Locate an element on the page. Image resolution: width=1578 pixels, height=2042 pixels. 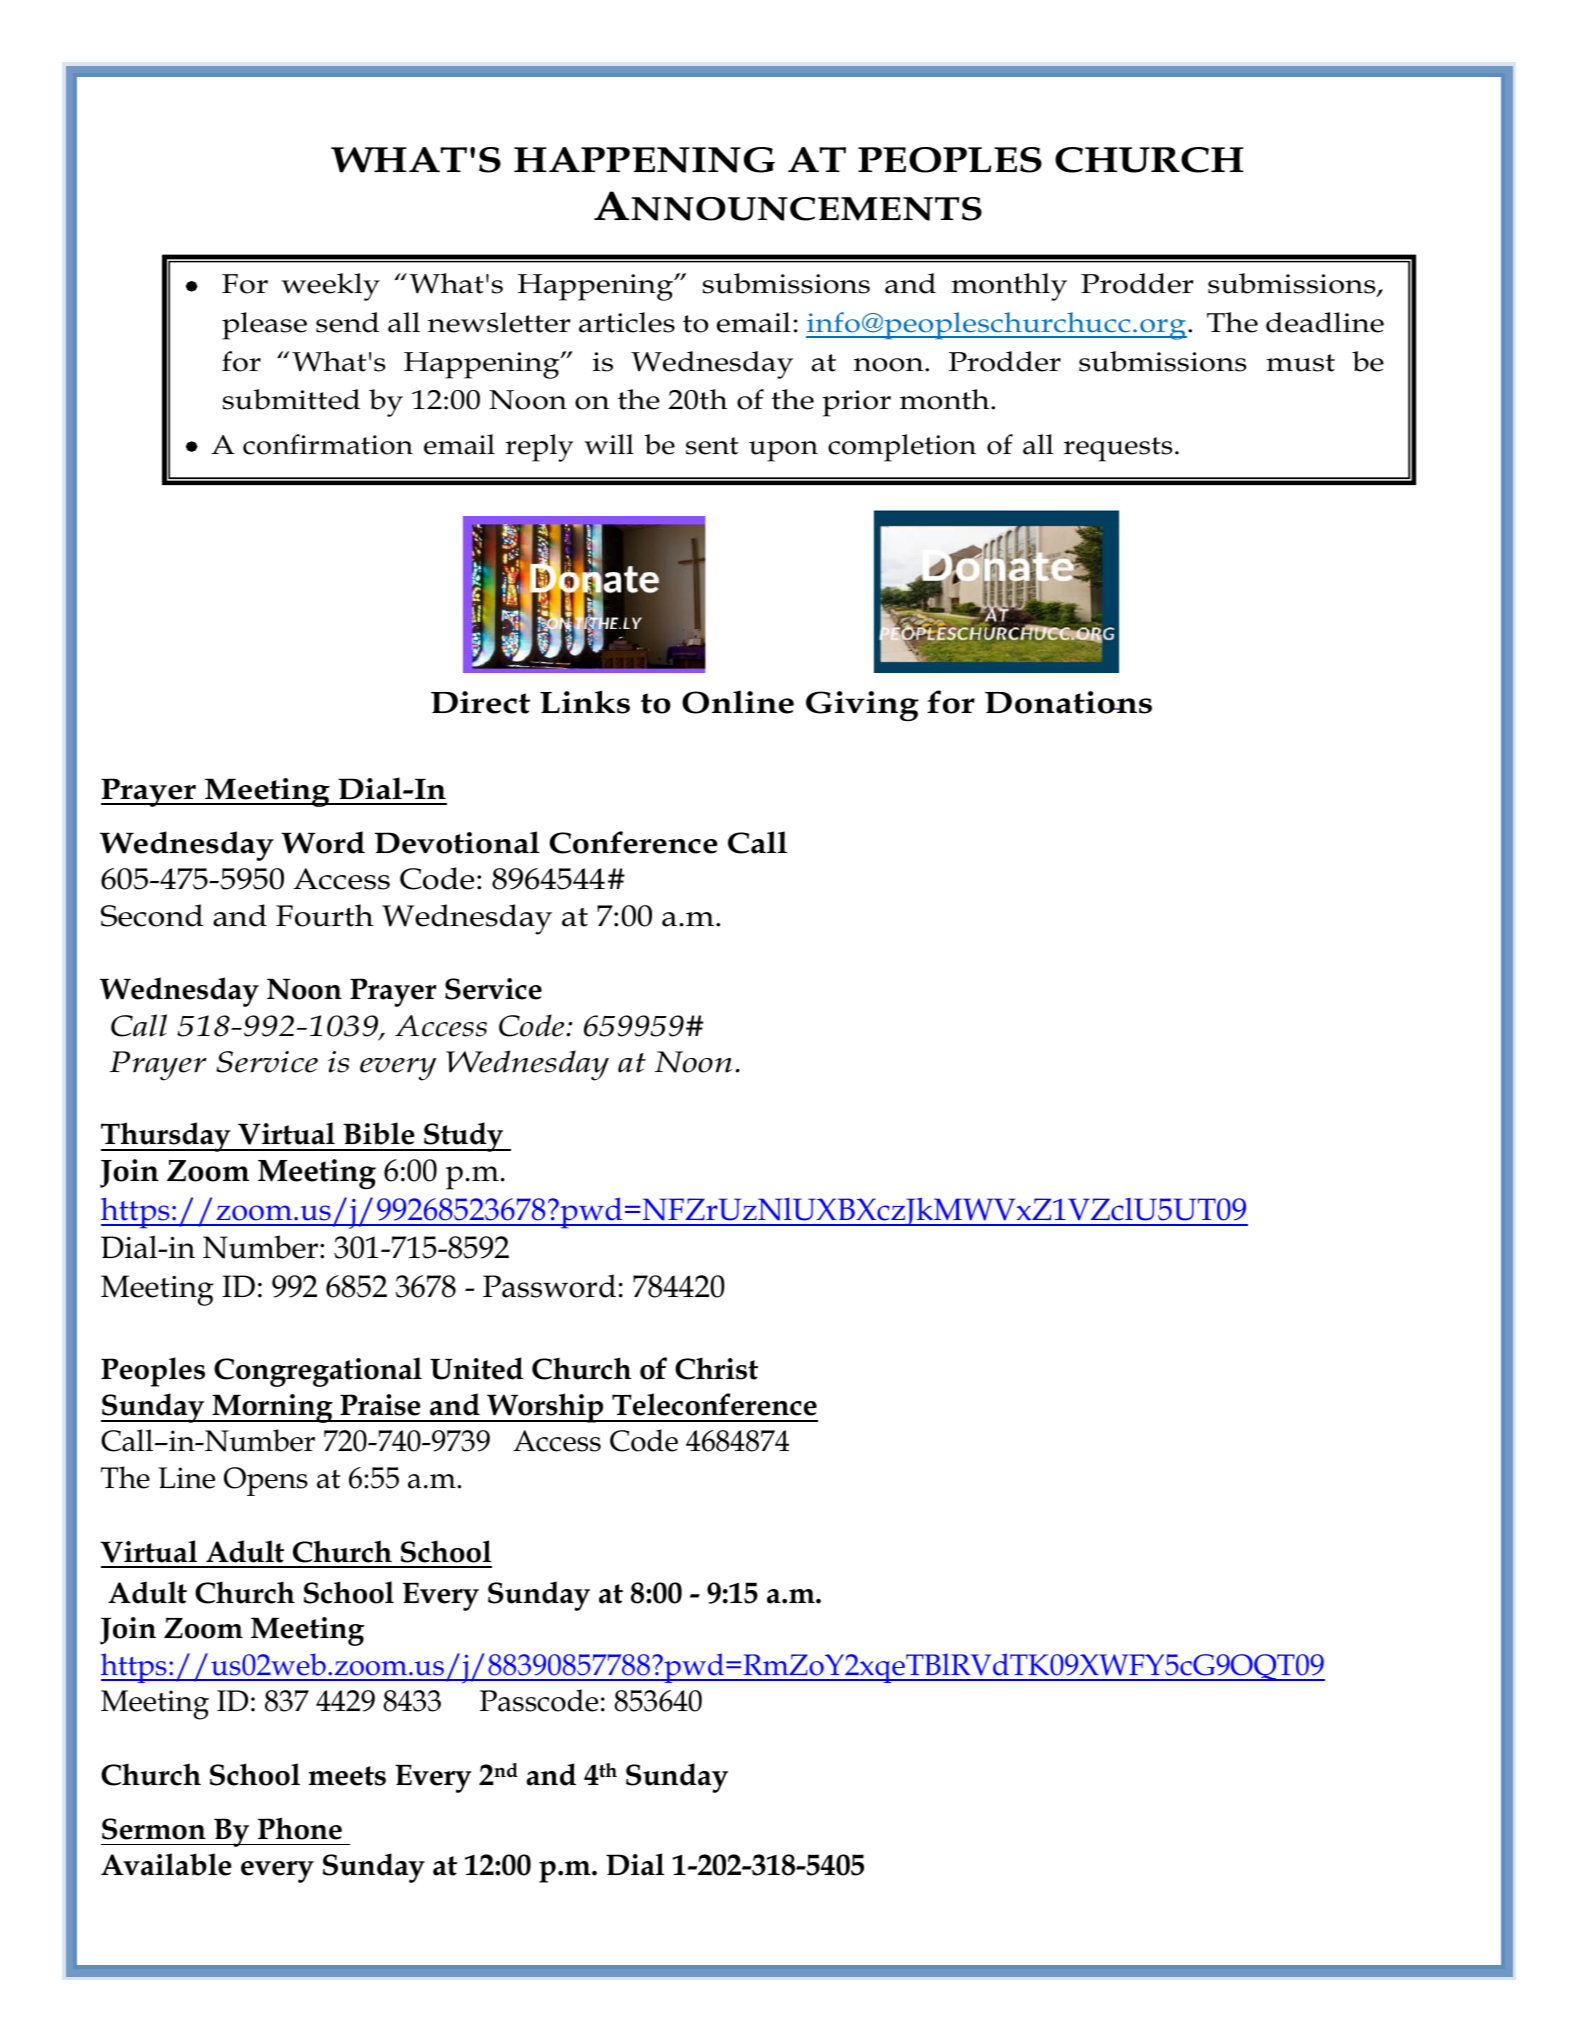
Direct is located at coordinates (480, 702).
